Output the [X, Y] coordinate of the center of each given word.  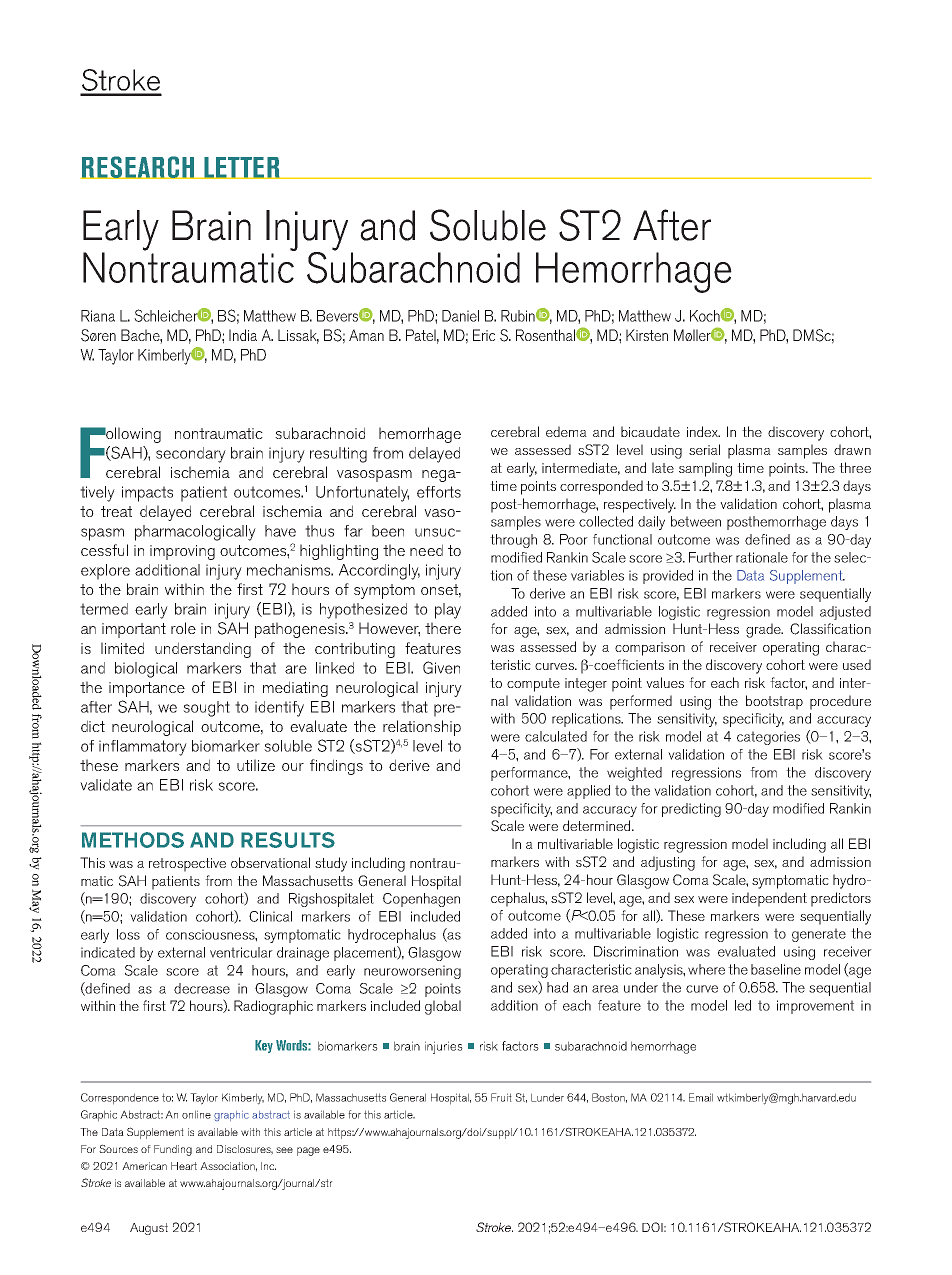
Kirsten [647, 335]
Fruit [501, 1097]
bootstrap [774, 702]
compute [533, 685]
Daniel [460, 316]
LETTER [242, 168]
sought [206, 709]
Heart [184, 1166]
